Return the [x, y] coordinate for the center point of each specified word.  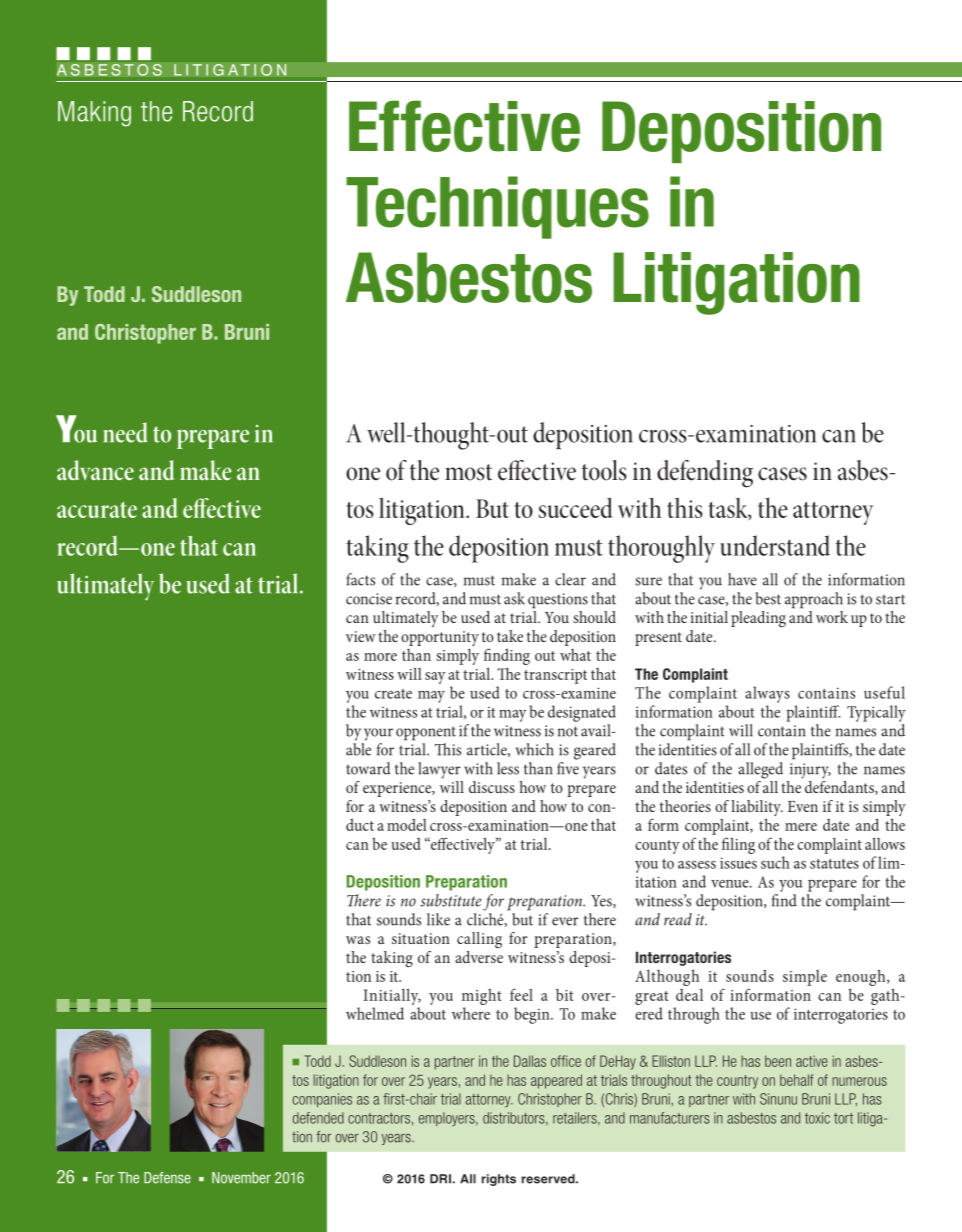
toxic [817, 1118]
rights [499, 1180]
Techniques [497, 207]
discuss [492, 787]
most [468, 472]
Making [94, 114]
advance [95, 470]
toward [368, 768]
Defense [167, 1178]
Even [803, 806]
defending [705, 474]
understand [775, 545]
